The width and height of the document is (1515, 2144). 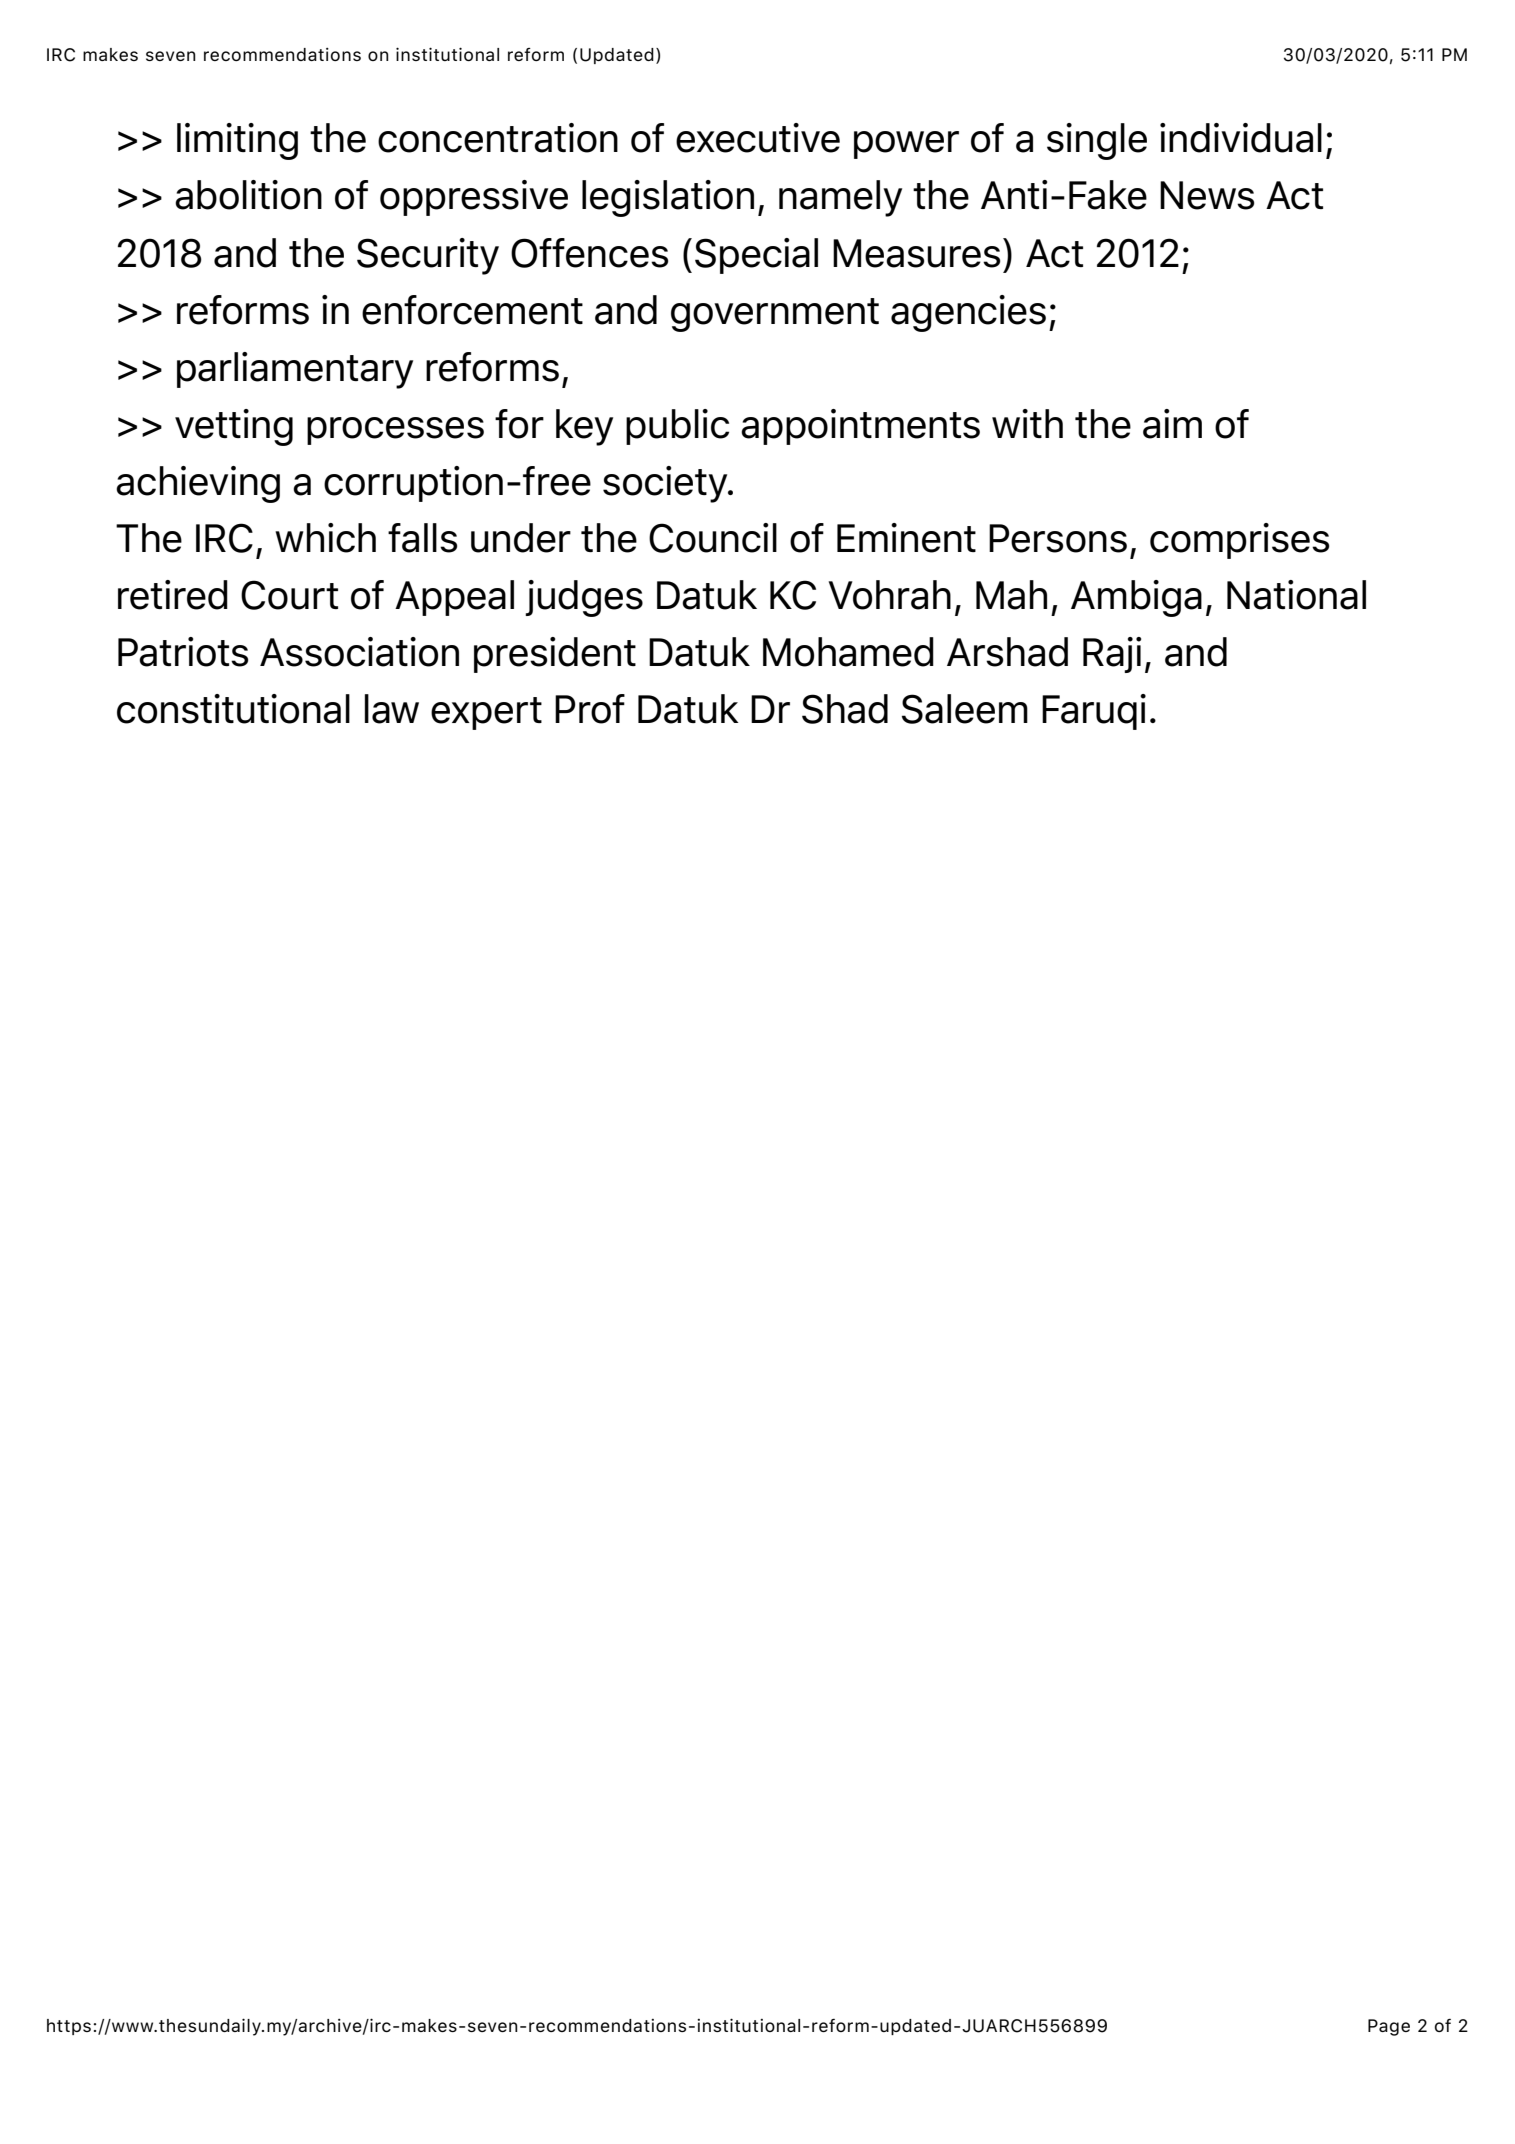 What do you see at coordinates (1011, 595) in the document?
I see `Mah` at bounding box center [1011, 595].
